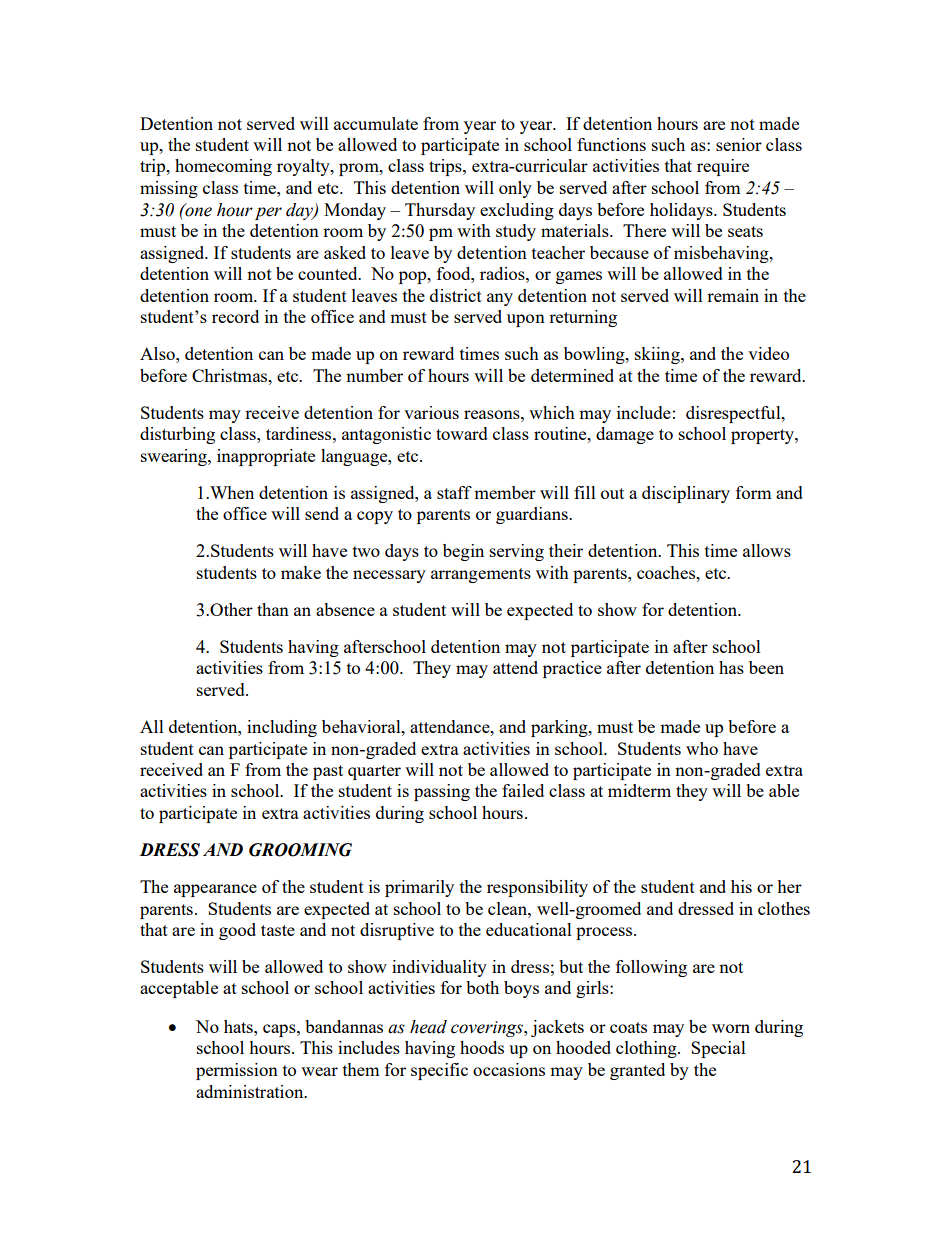 This image has width=952, height=1233. What do you see at coordinates (273, 609) in the image?
I see `than` at bounding box center [273, 609].
